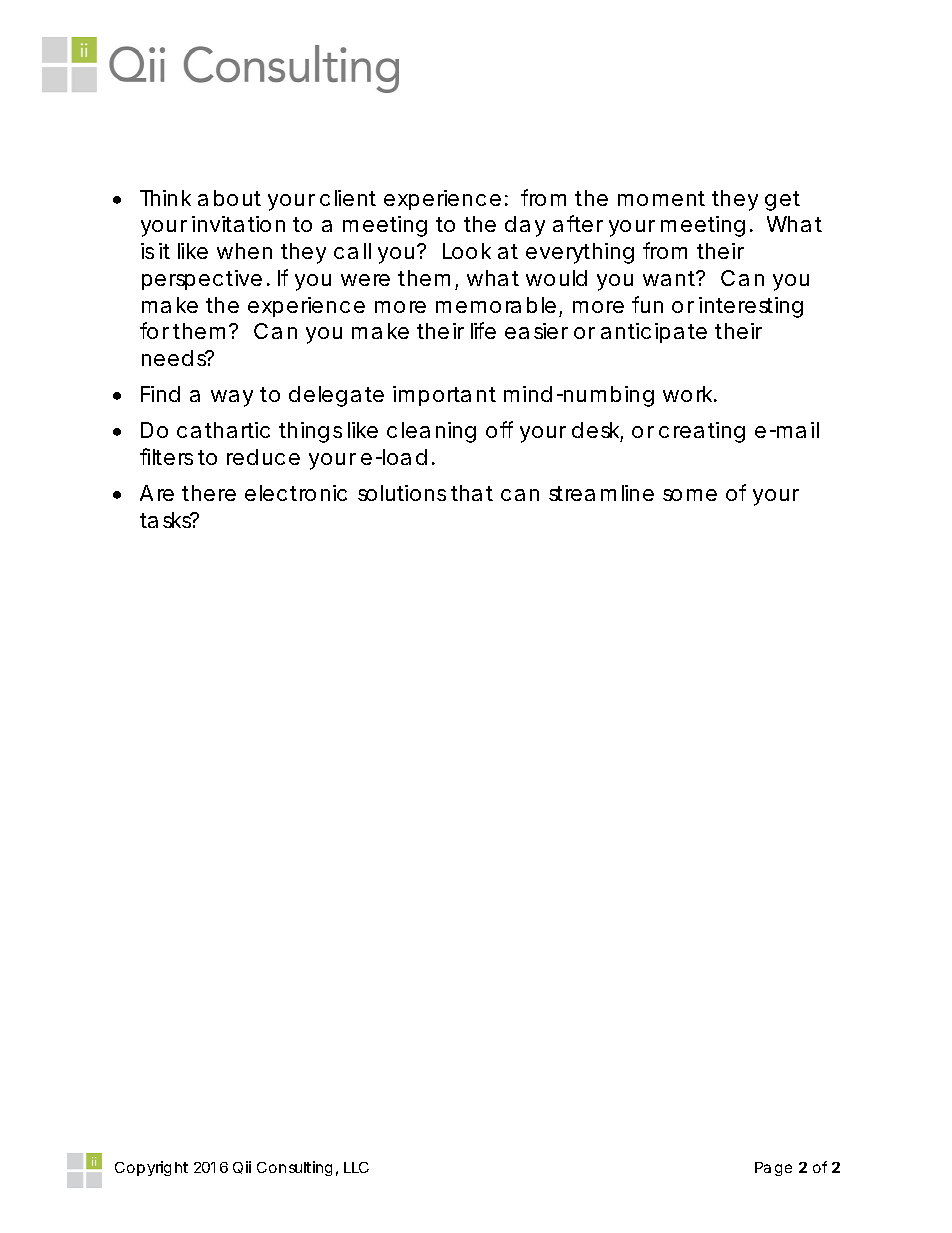 The image size is (952, 1233). I want to click on cleaning, so click(431, 432).
